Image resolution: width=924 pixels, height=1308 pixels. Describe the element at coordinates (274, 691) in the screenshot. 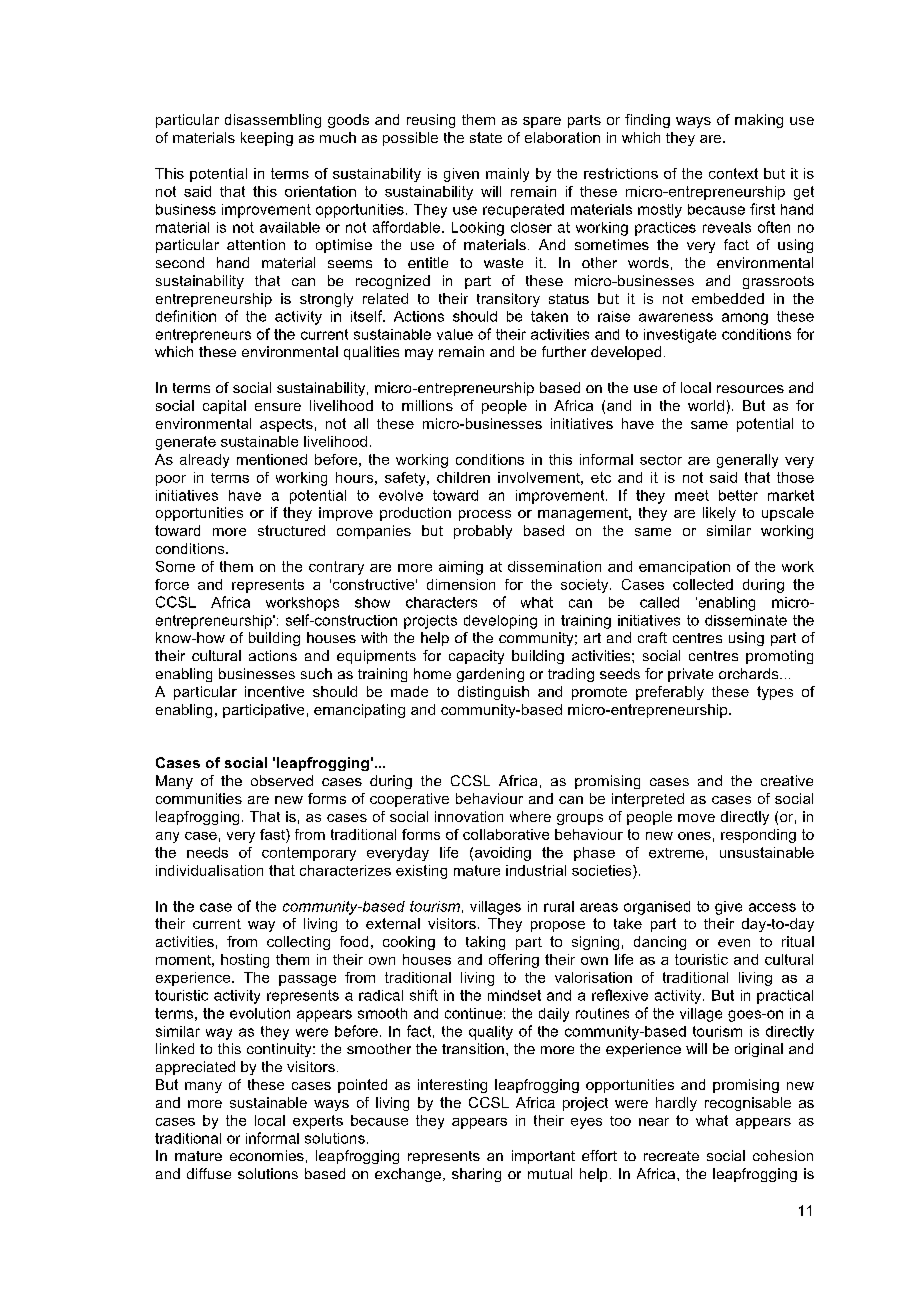

I see `incentive` at that location.
